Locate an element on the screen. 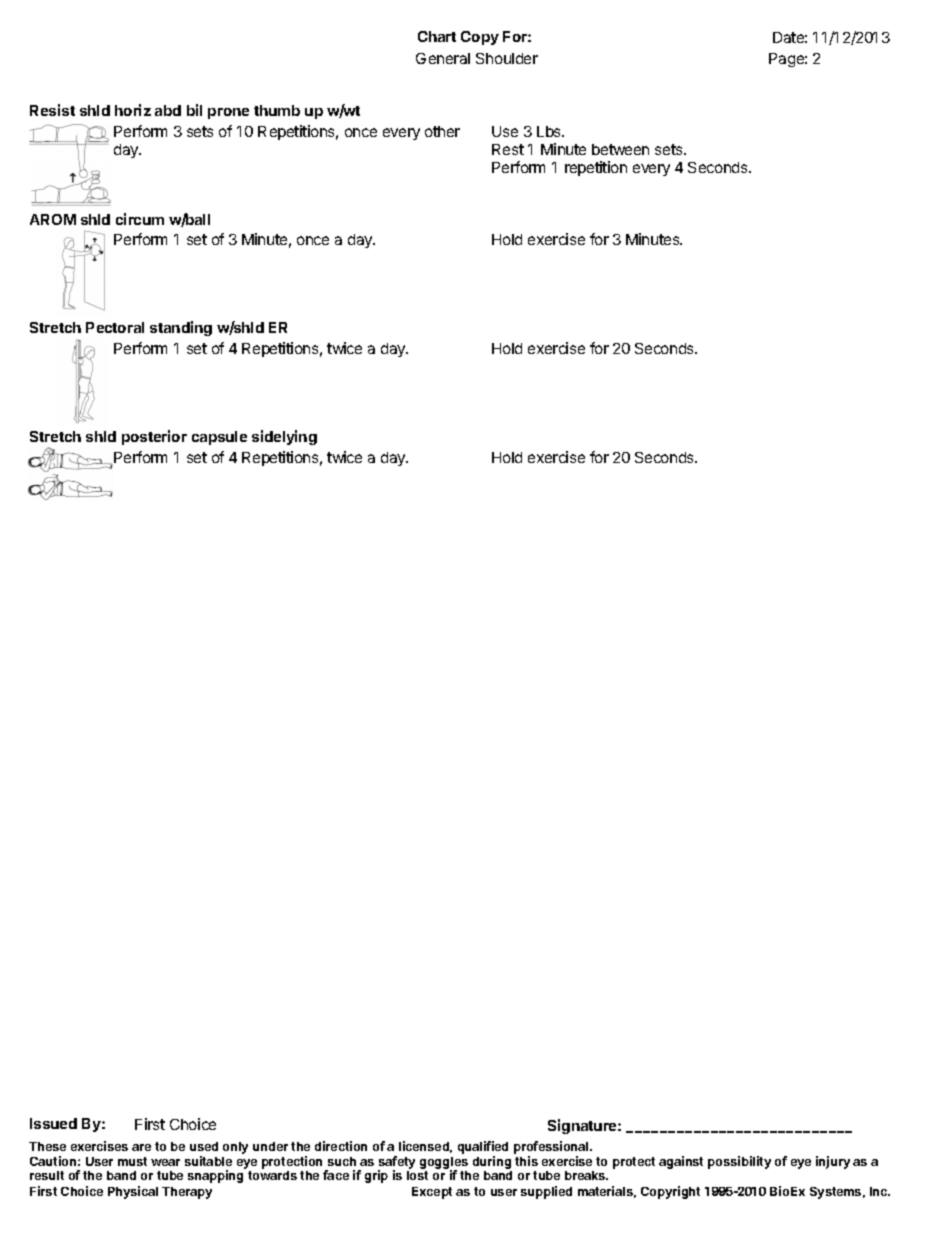 The image size is (952, 1233). injury is located at coordinates (833, 1162).
